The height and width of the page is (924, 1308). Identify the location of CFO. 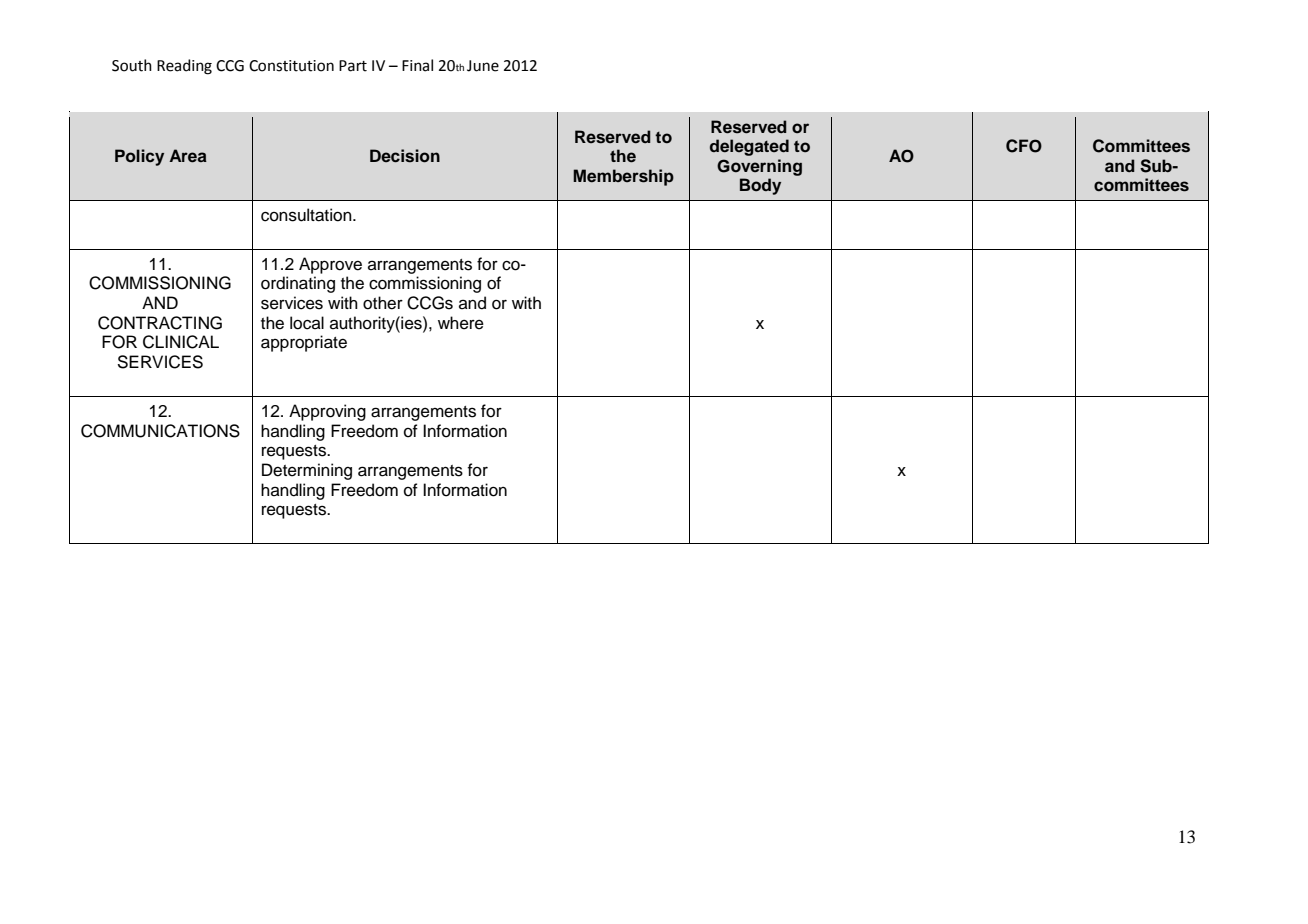
(1024, 146).
